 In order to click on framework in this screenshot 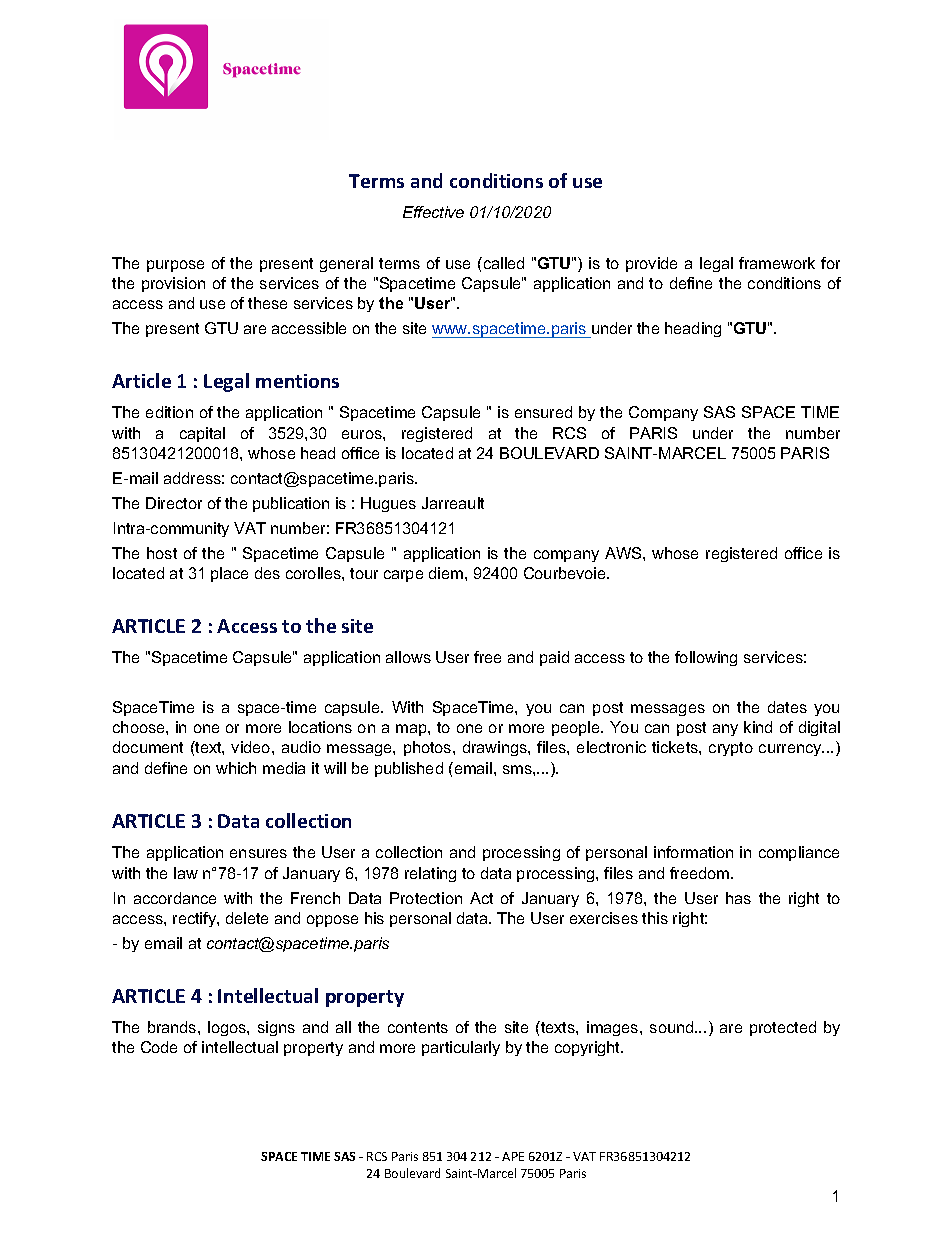, I will do `click(777, 263)`.
